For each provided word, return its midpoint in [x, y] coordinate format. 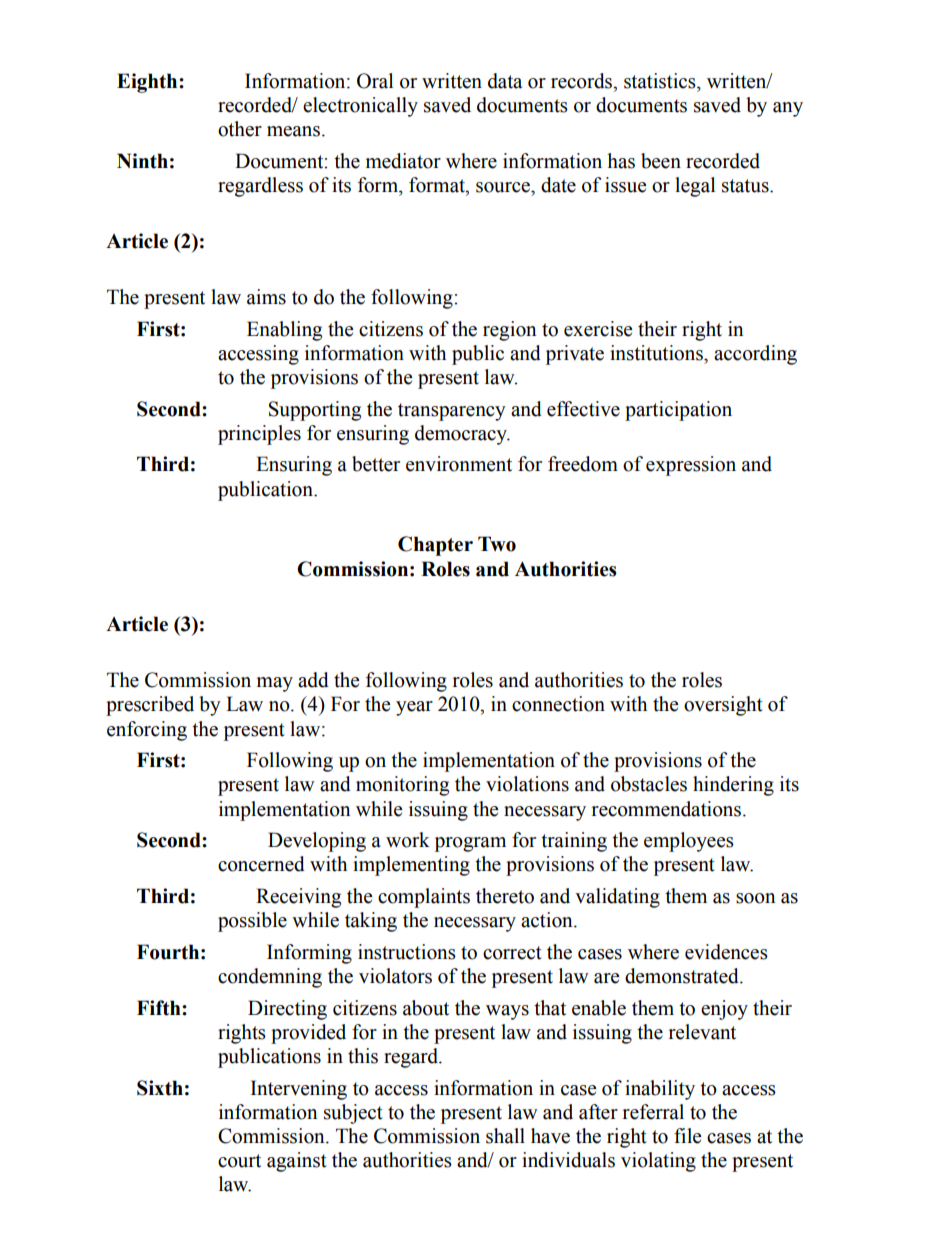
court [239, 1161]
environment [459, 464]
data [505, 81]
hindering [733, 786]
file [687, 1136]
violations [527, 784]
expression [691, 466]
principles [259, 435]
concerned [261, 864]
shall [505, 1136]
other [240, 129]
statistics [661, 81]
